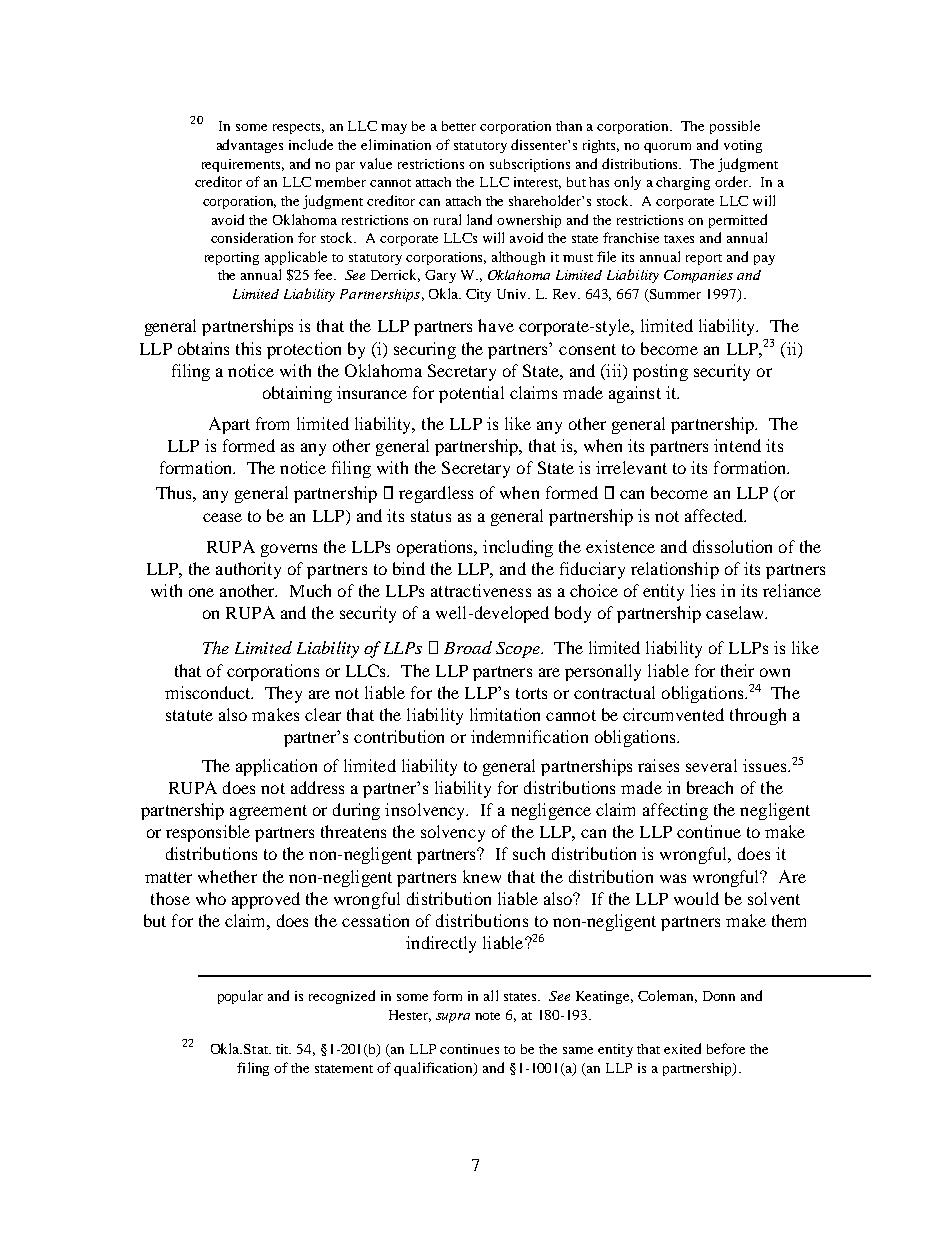  Describe the element at coordinates (276, 767) in the page. I see `application` at that location.
